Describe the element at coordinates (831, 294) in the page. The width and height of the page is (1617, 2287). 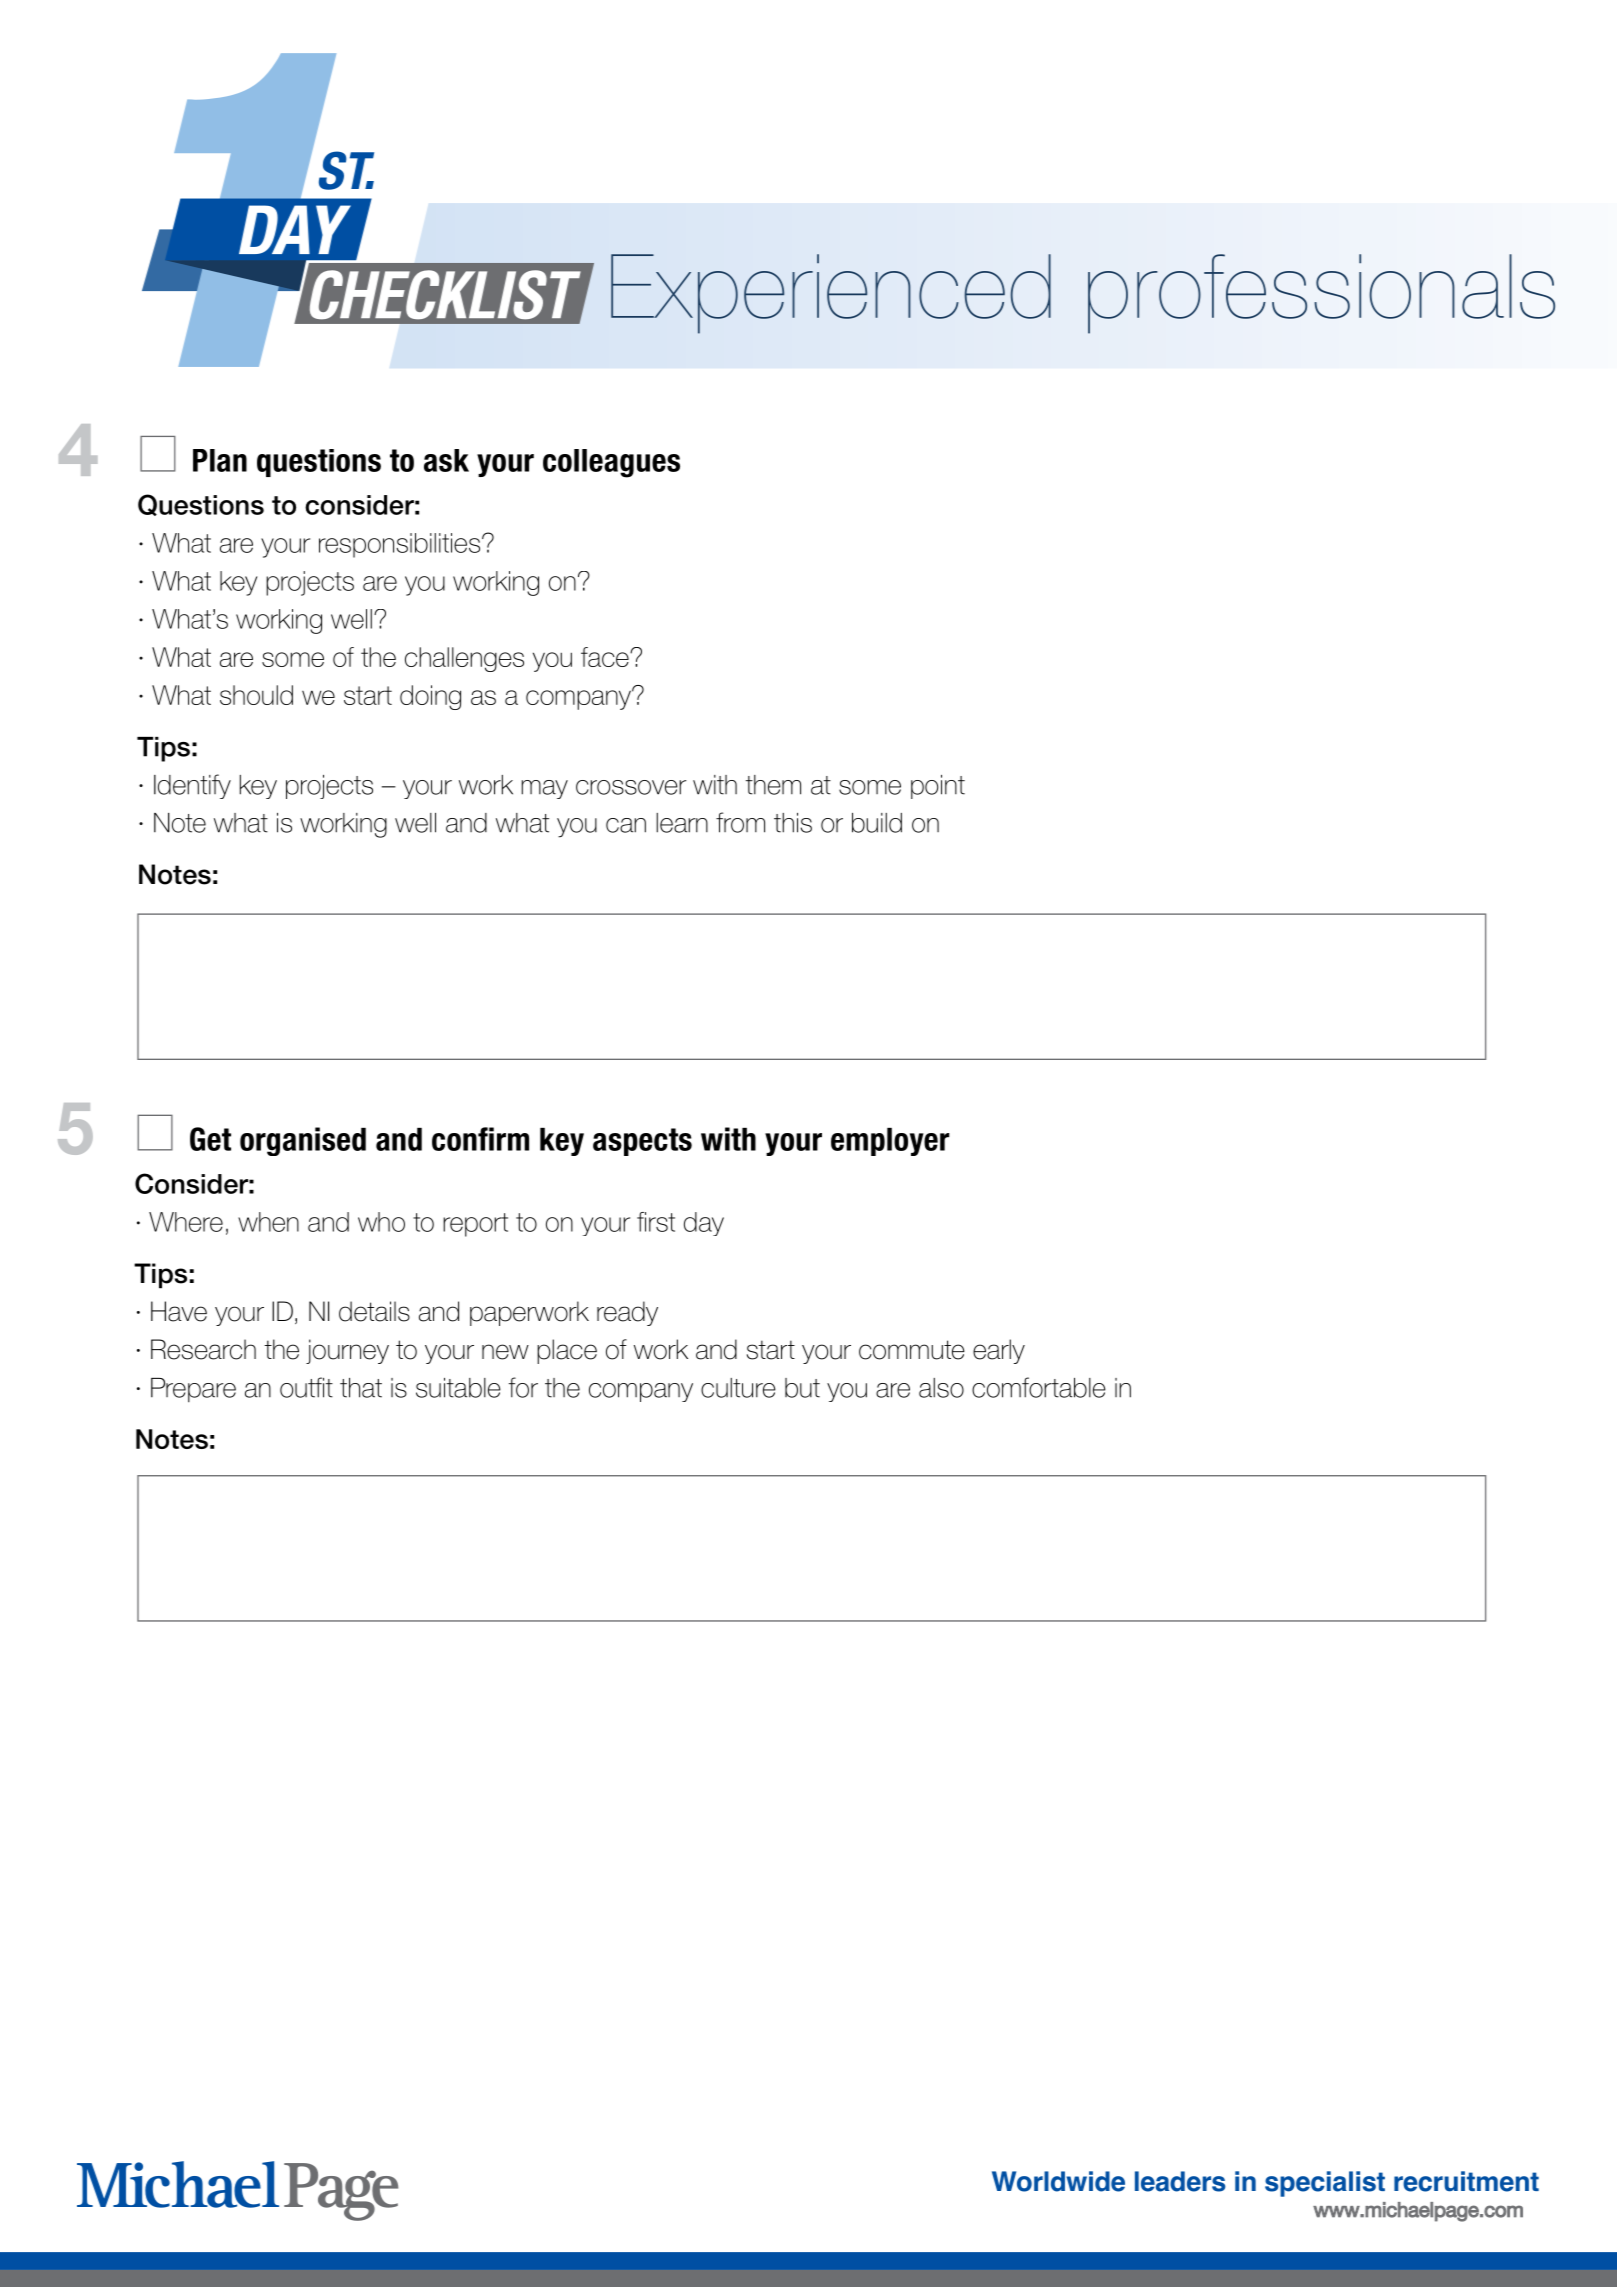
I see `Experienced` at that location.
